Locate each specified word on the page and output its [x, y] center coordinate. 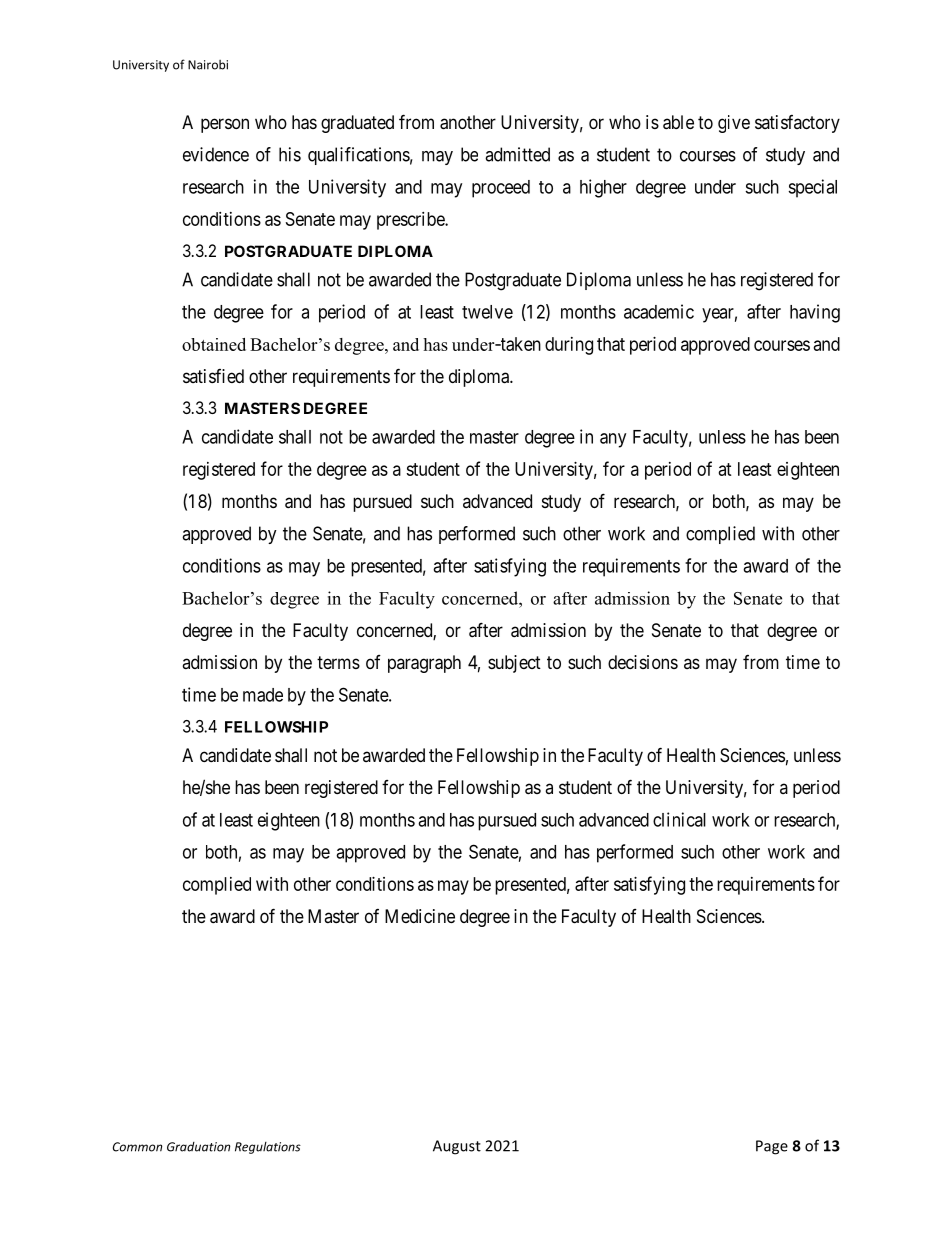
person [225, 125]
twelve [487, 312]
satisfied [213, 376]
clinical [679, 819]
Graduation [198, 1147]
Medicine [420, 916]
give [734, 124]
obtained [214, 344]
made [263, 695]
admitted [517, 154]
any [613, 440]
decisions [643, 662]
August [457, 1147]
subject [514, 664]
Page [772, 1147]
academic [659, 311]
